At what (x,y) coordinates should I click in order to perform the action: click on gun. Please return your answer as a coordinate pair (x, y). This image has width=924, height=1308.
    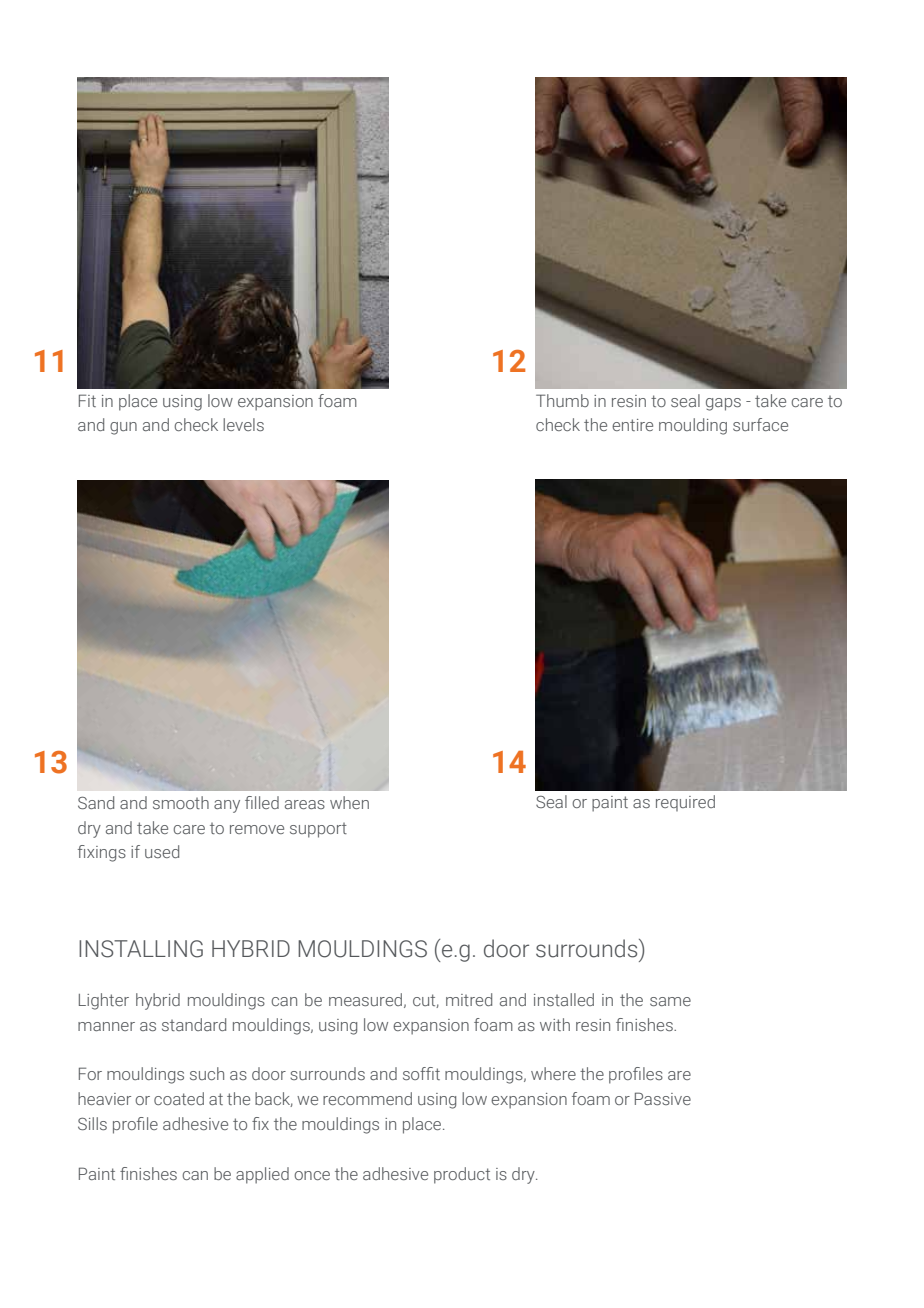
    Looking at the image, I should click on (123, 428).
